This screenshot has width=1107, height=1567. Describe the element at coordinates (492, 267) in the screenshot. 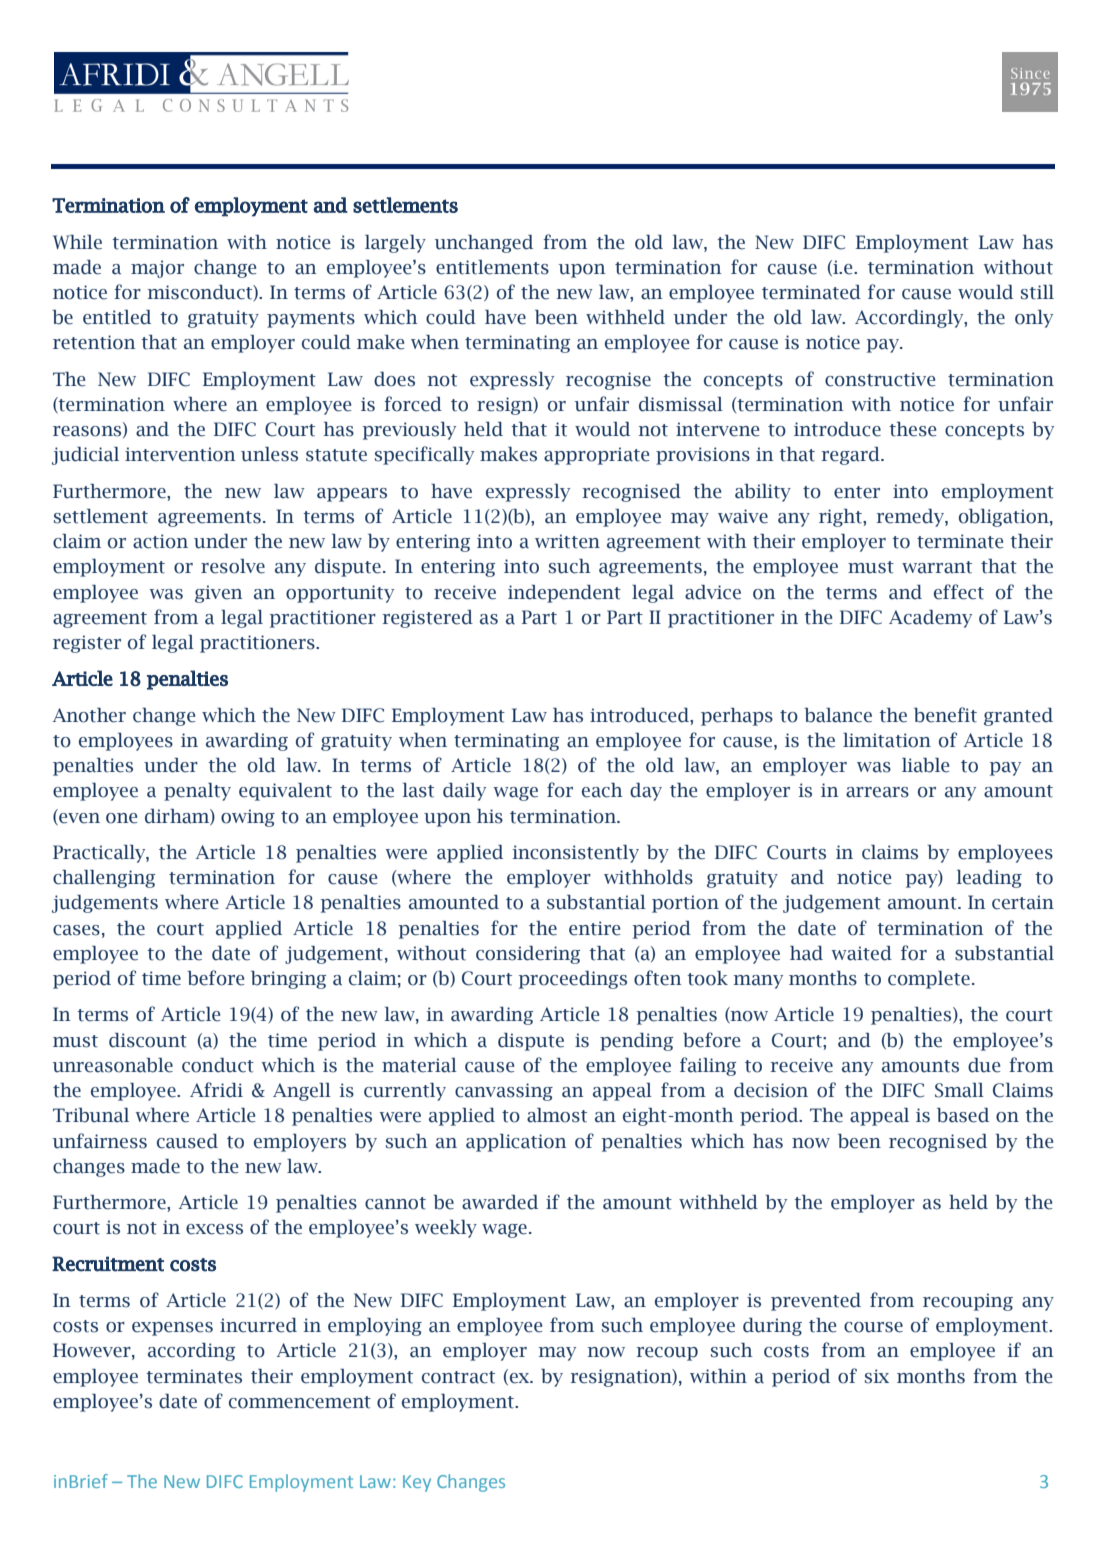

I see `entitlements` at that location.
